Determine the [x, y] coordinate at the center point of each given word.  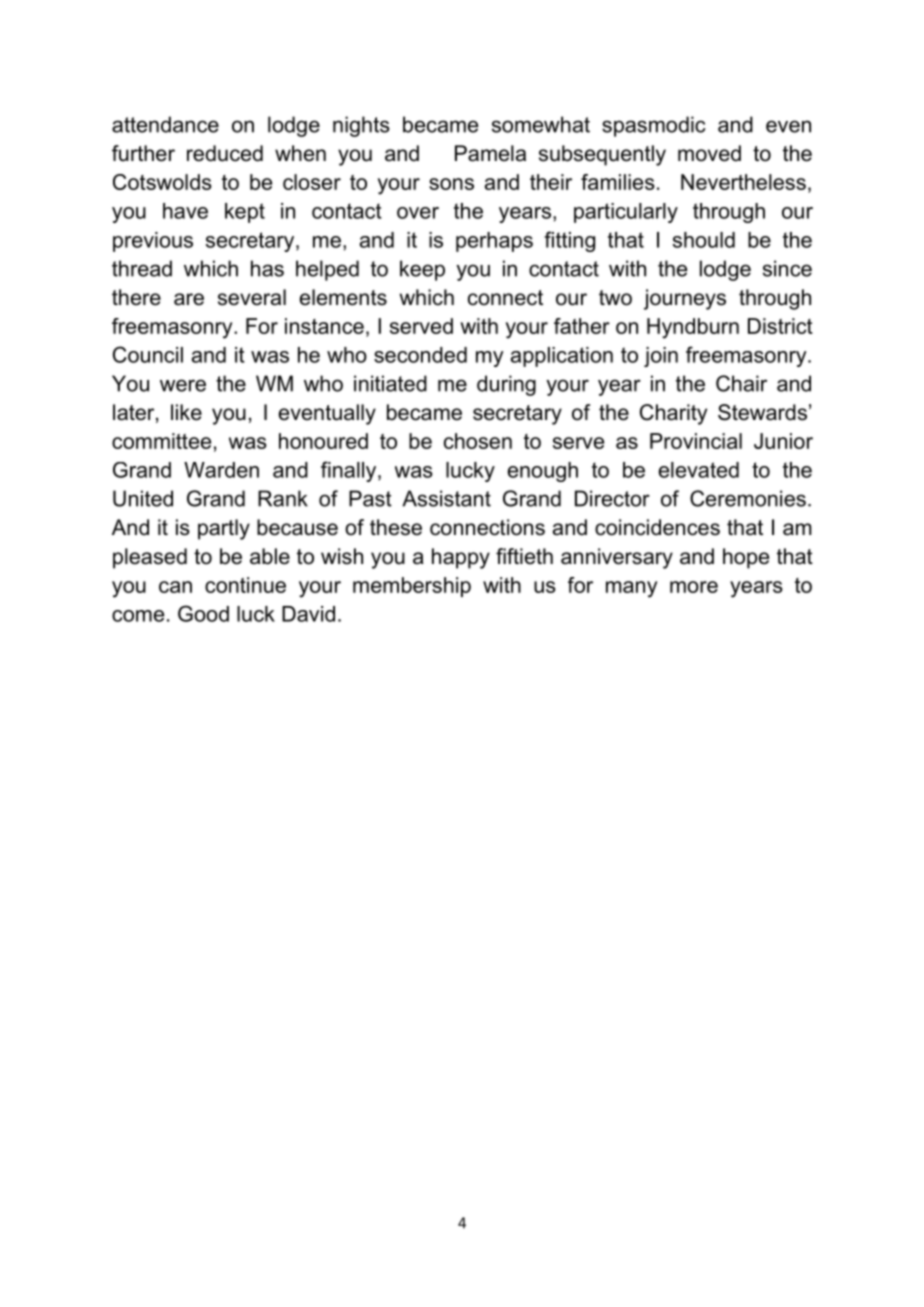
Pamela [490, 153]
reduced [225, 153]
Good [203, 613]
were [183, 385]
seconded [420, 355]
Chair [741, 383]
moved [709, 153]
